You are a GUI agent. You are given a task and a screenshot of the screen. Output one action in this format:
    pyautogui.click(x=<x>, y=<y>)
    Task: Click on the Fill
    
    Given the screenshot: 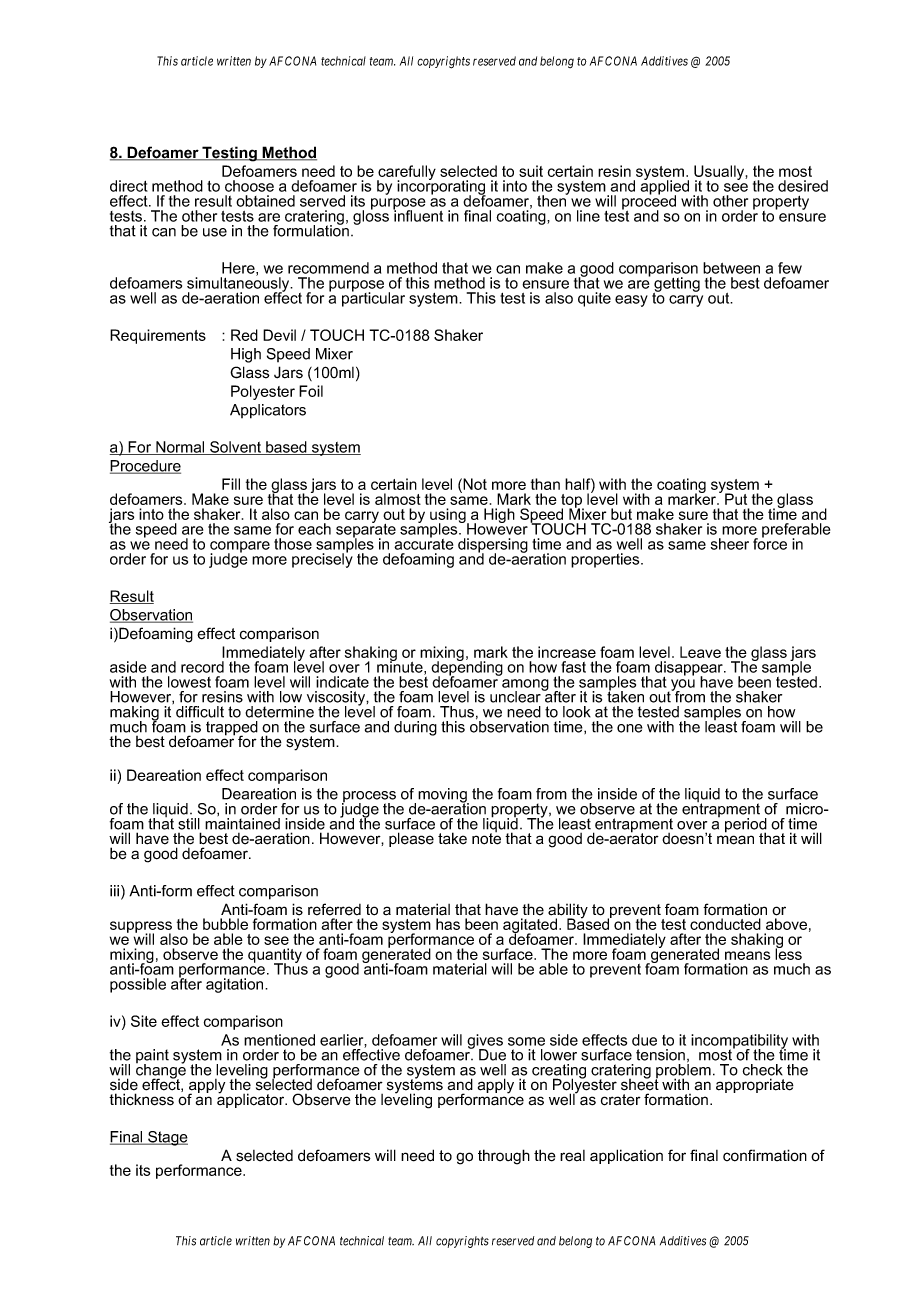 What is the action you would take?
    pyautogui.click(x=231, y=484)
